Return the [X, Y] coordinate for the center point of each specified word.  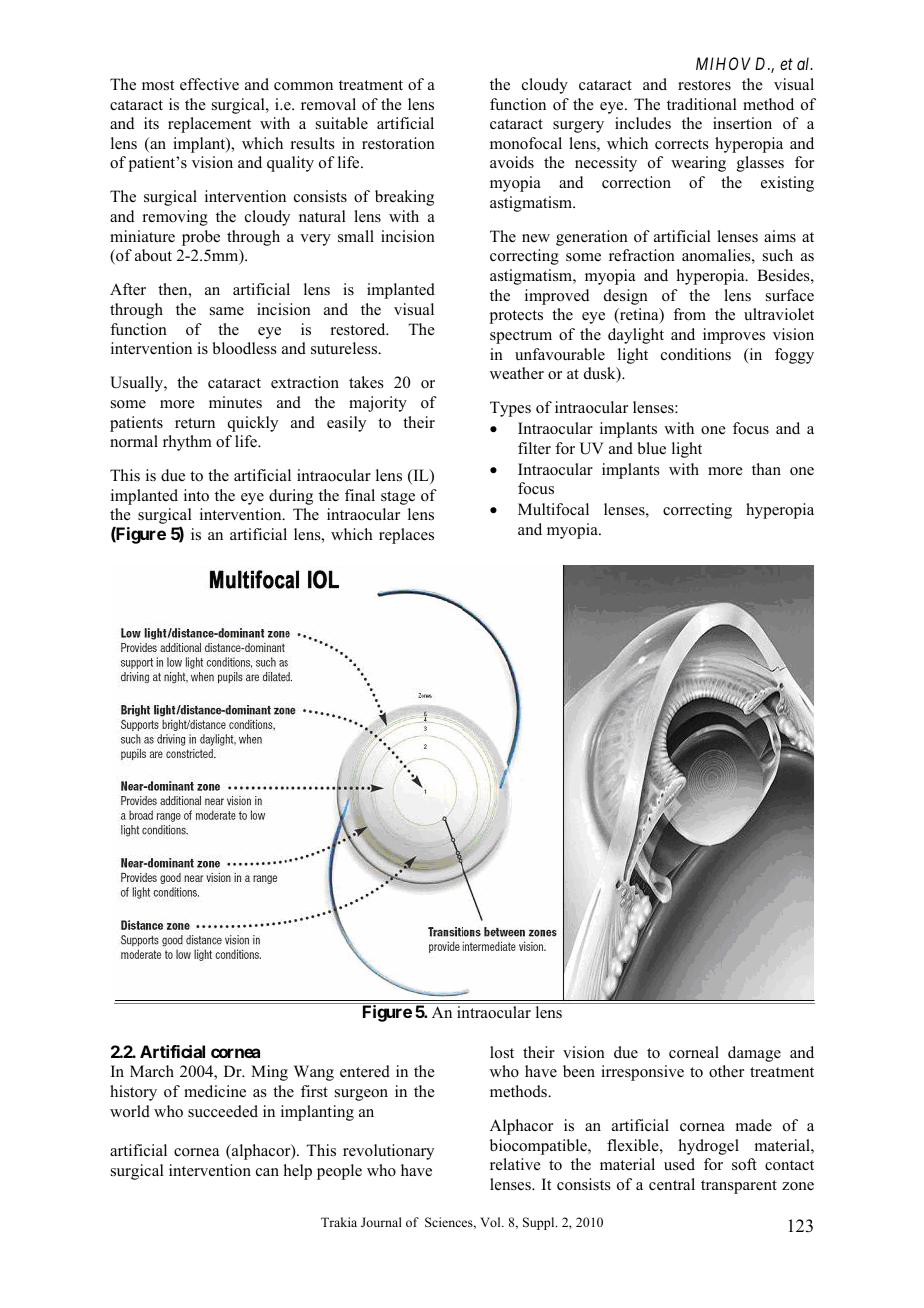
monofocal [526, 143]
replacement [209, 125]
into [196, 495]
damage [754, 1054]
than [766, 469]
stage [398, 498]
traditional [702, 104]
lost [502, 1052]
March [152, 1071]
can [267, 1172]
